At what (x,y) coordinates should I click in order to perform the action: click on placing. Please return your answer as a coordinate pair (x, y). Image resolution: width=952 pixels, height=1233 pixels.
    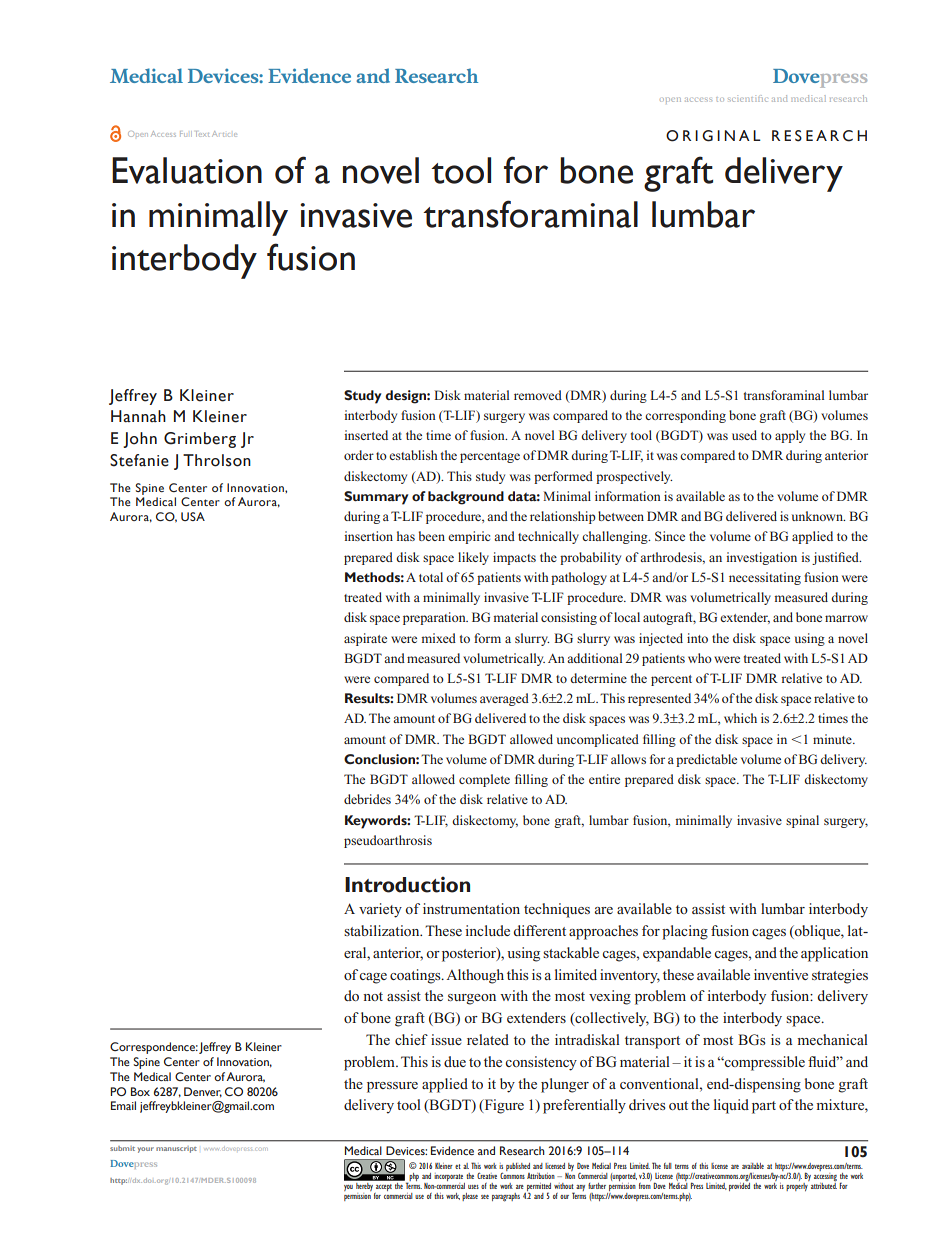
    Looking at the image, I should click on (685, 932).
